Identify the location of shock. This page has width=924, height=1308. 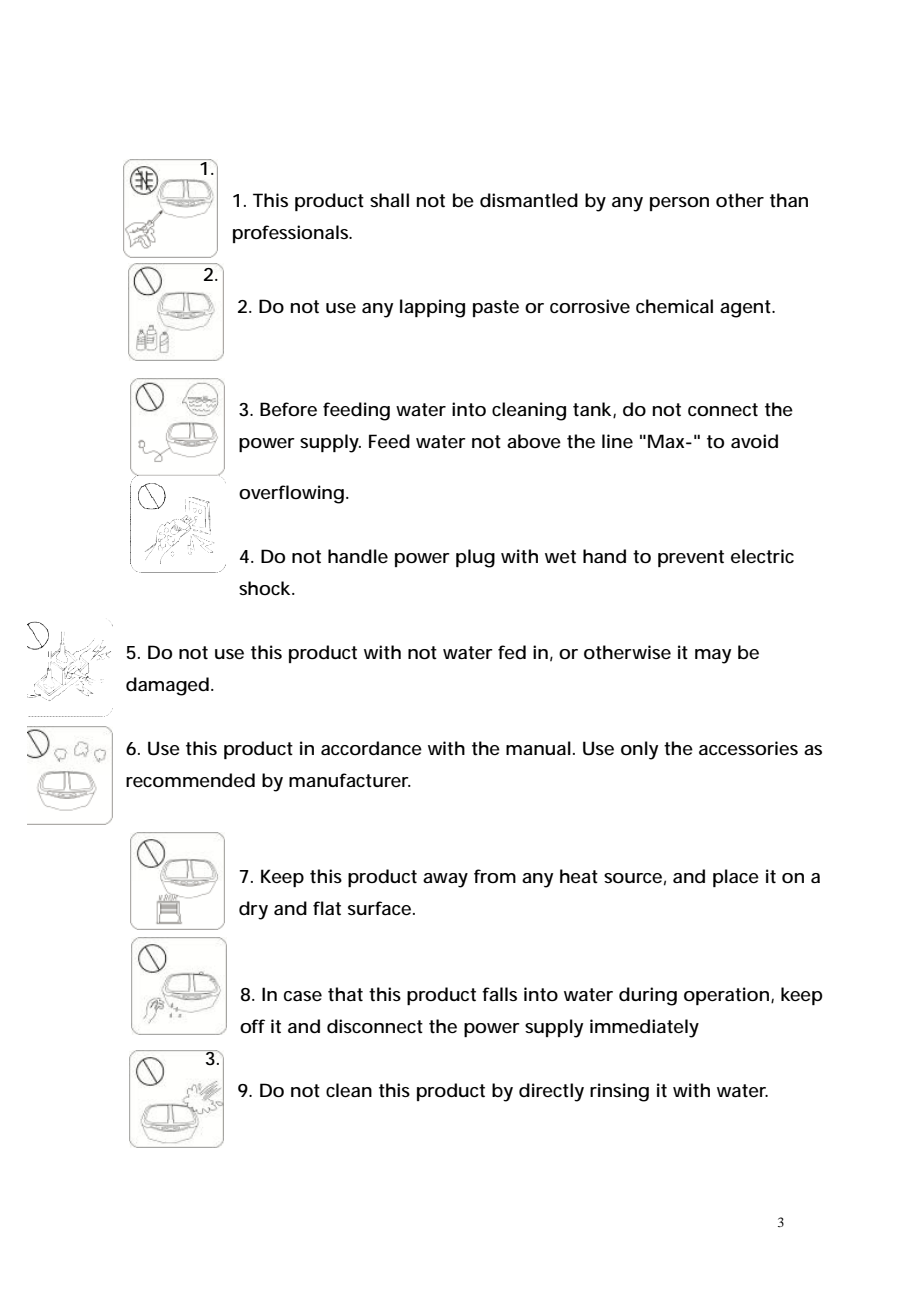
(264, 588).
